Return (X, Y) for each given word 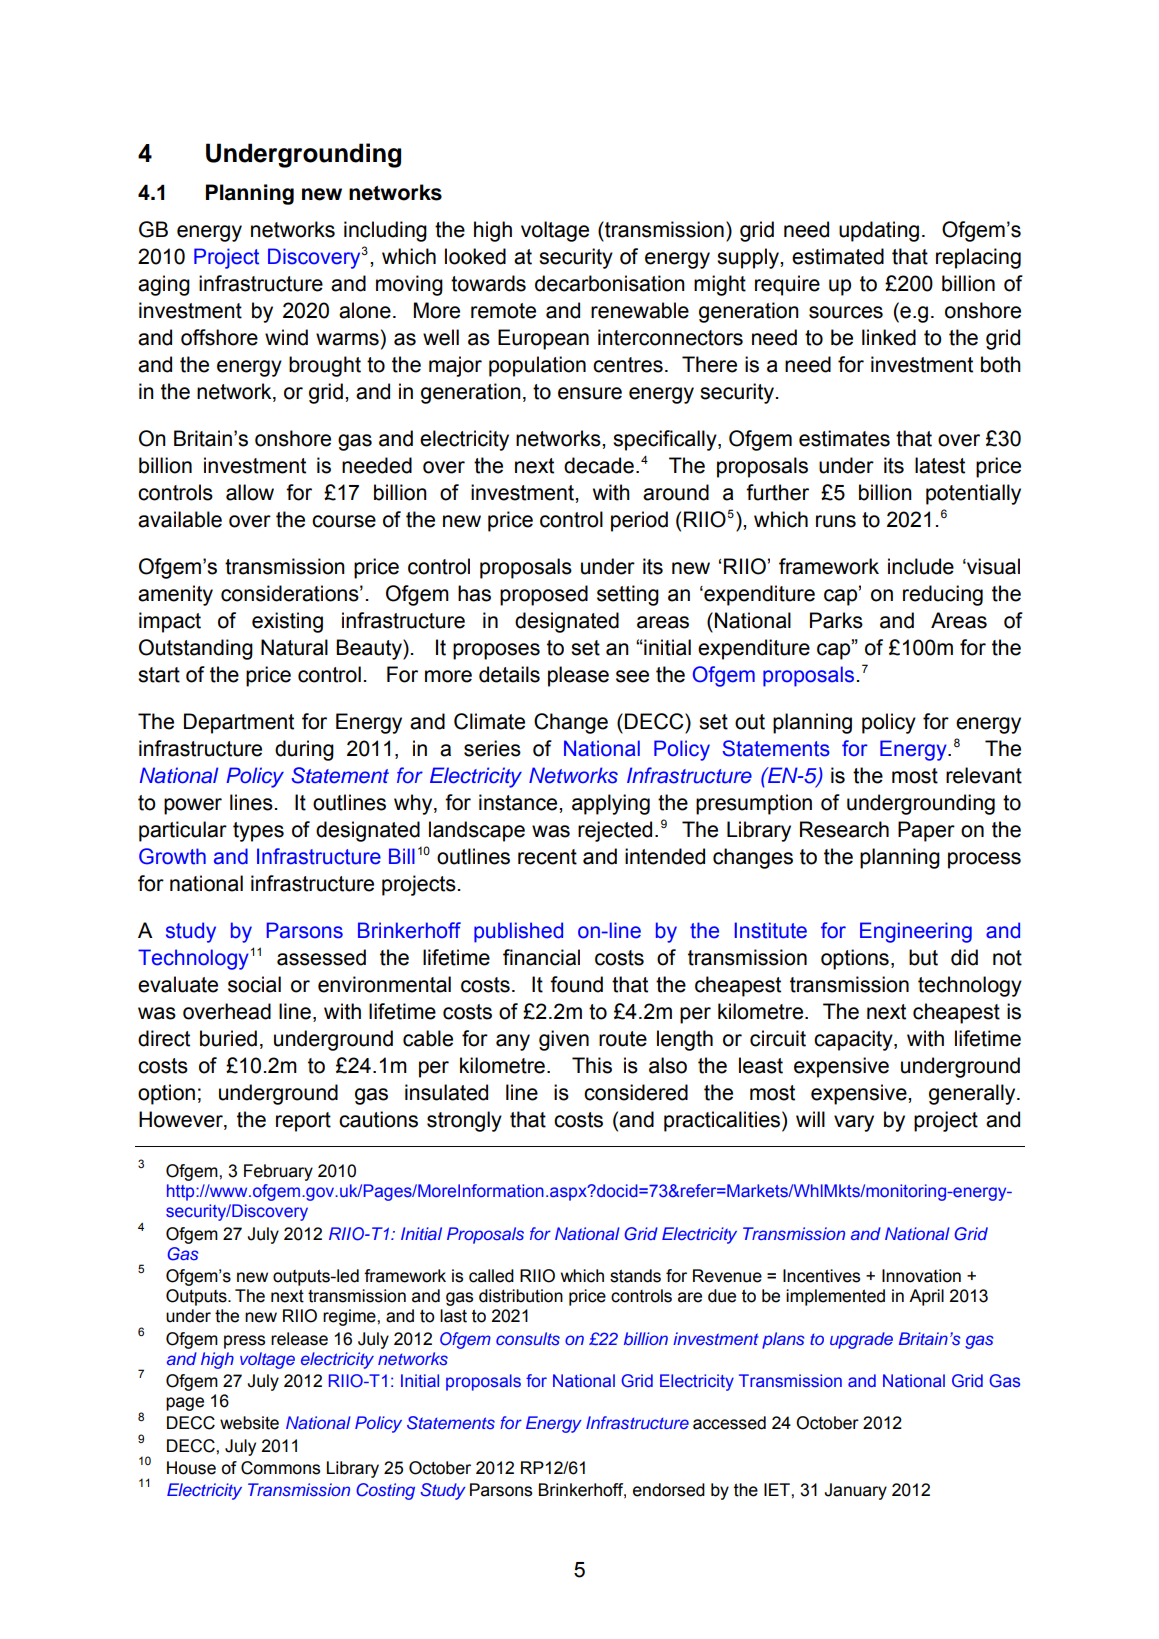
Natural (294, 647)
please (578, 676)
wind (286, 337)
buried (228, 1038)
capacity (854, 1040)
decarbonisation (610, 283)
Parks (836, 620)
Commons (280, 1468)
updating (879, 231)
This (592, 1065)
